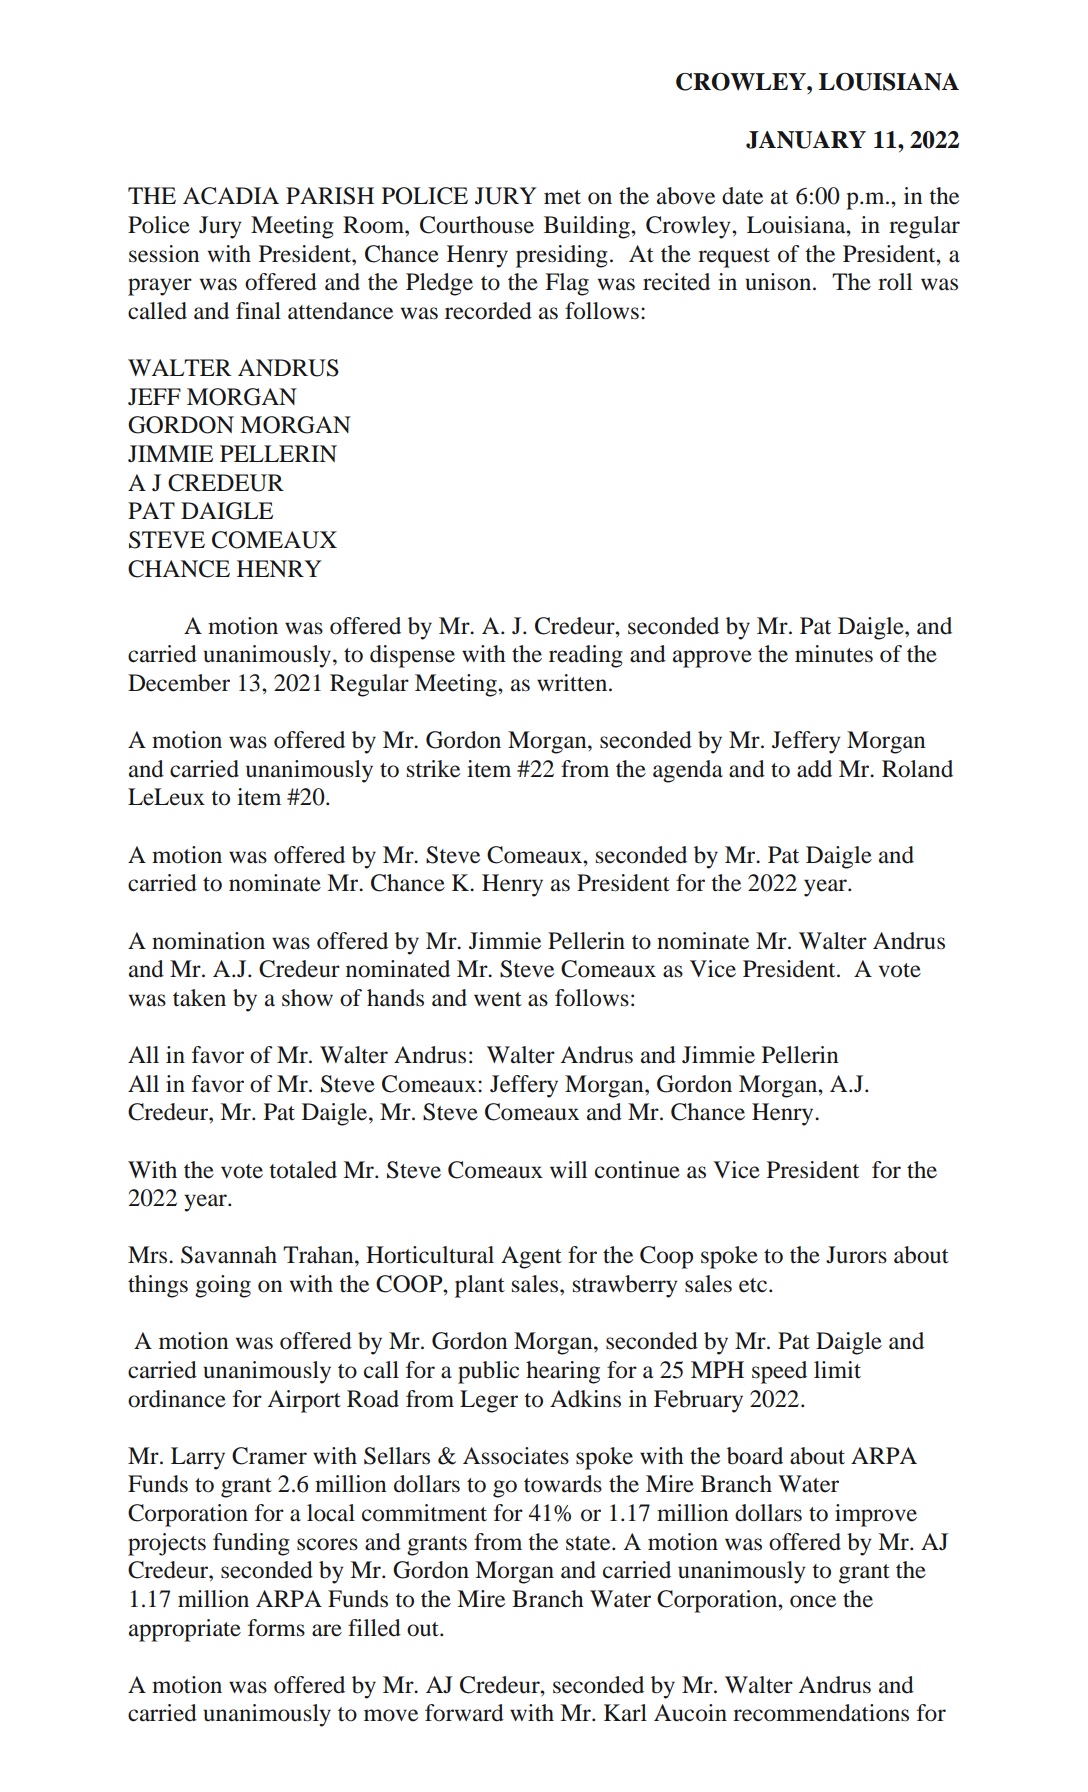  Describe the element at coordinates (498, 999) in the screenshot. I see `went` at that location.
